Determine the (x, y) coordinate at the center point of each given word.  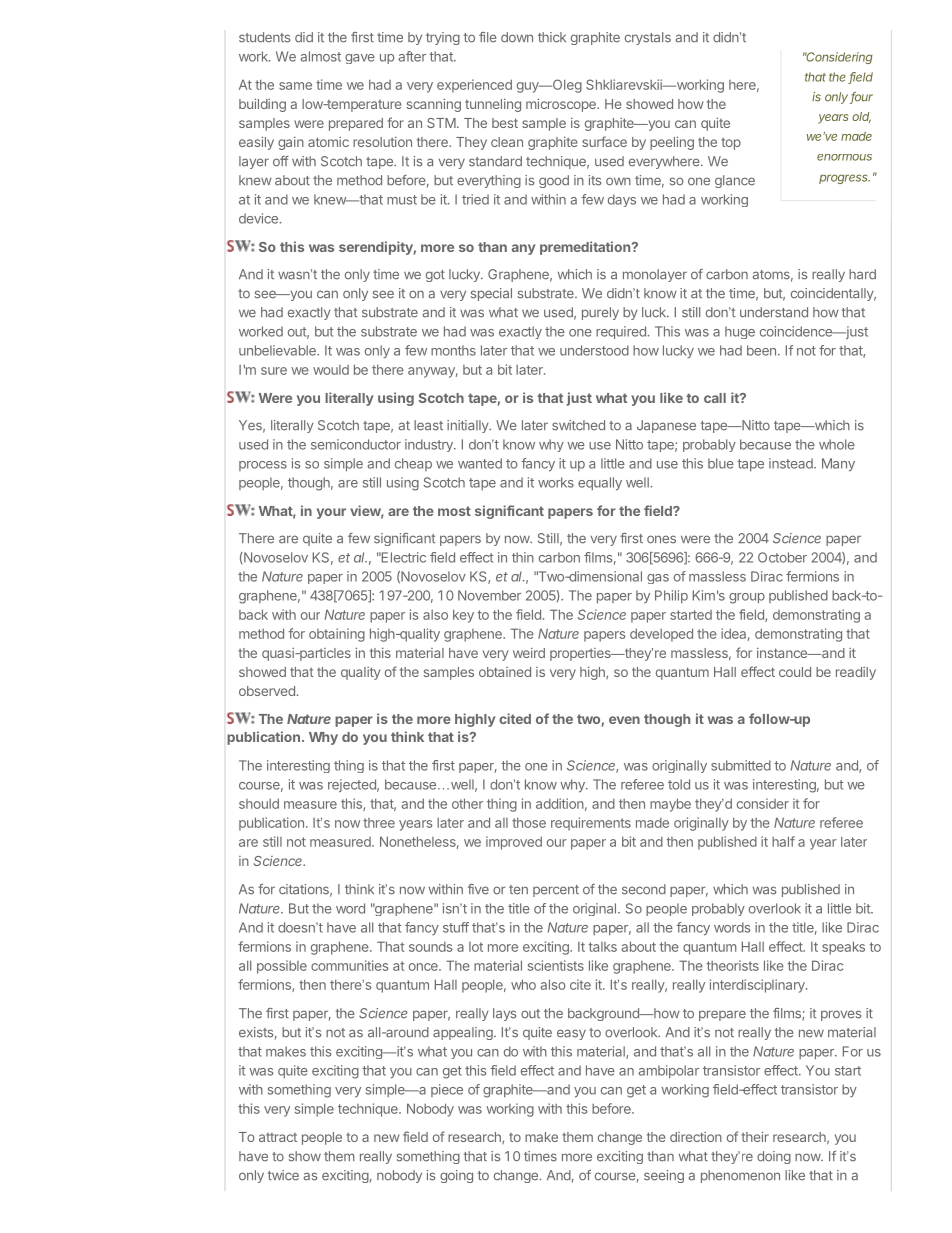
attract (278, 1137)
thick (552, 37)
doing (774, 1157)
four (861, 98)
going (456, 1176)
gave (360, 59)
